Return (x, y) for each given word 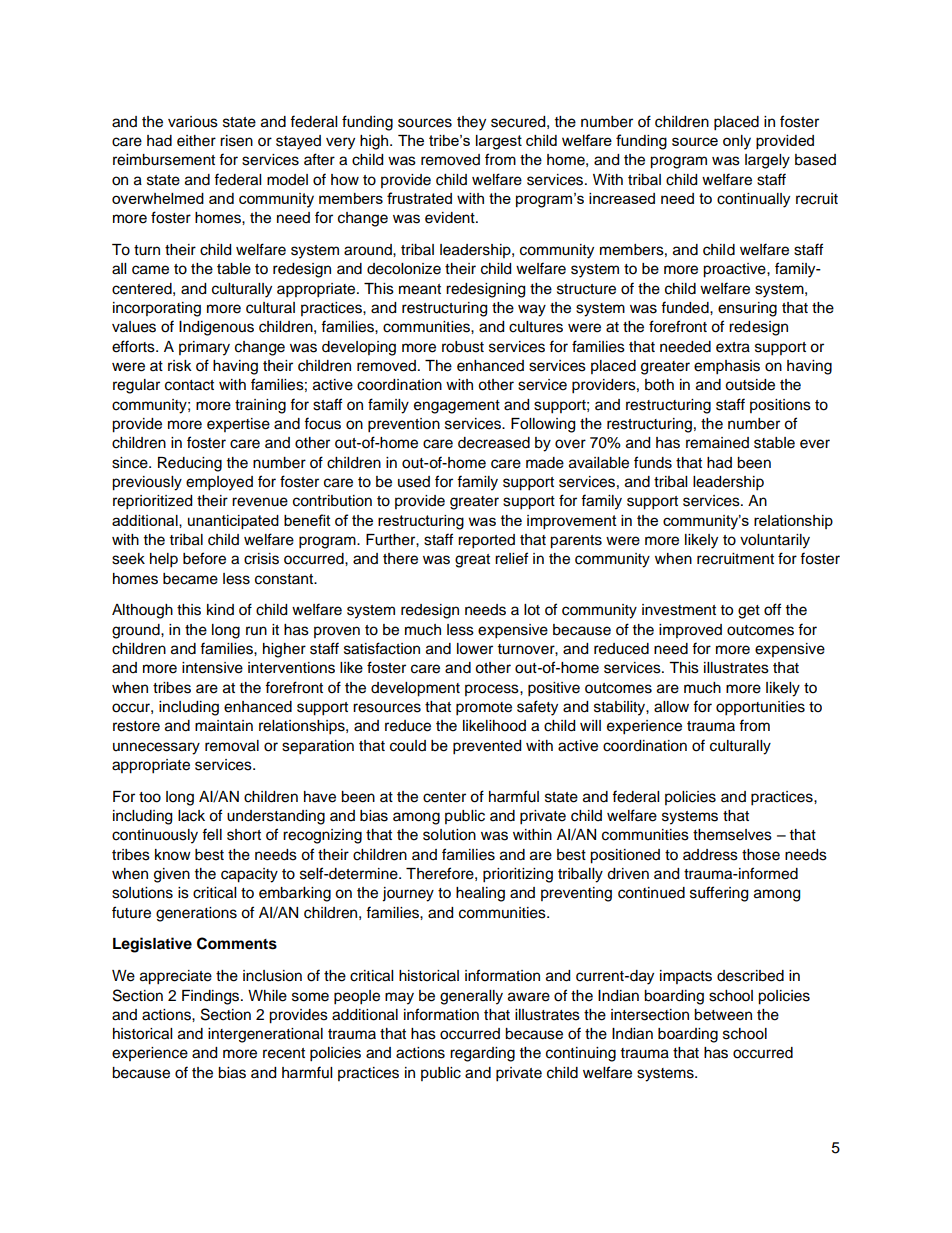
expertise (238, 425)
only (737, 142)
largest (499, 142)
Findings (212, 997)
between (723, 1015)
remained (717, 443)
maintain (224, 725)
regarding (482, 1054)
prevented (487, 747)
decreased (494, 443)
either (196, 141)
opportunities (760, 708)
